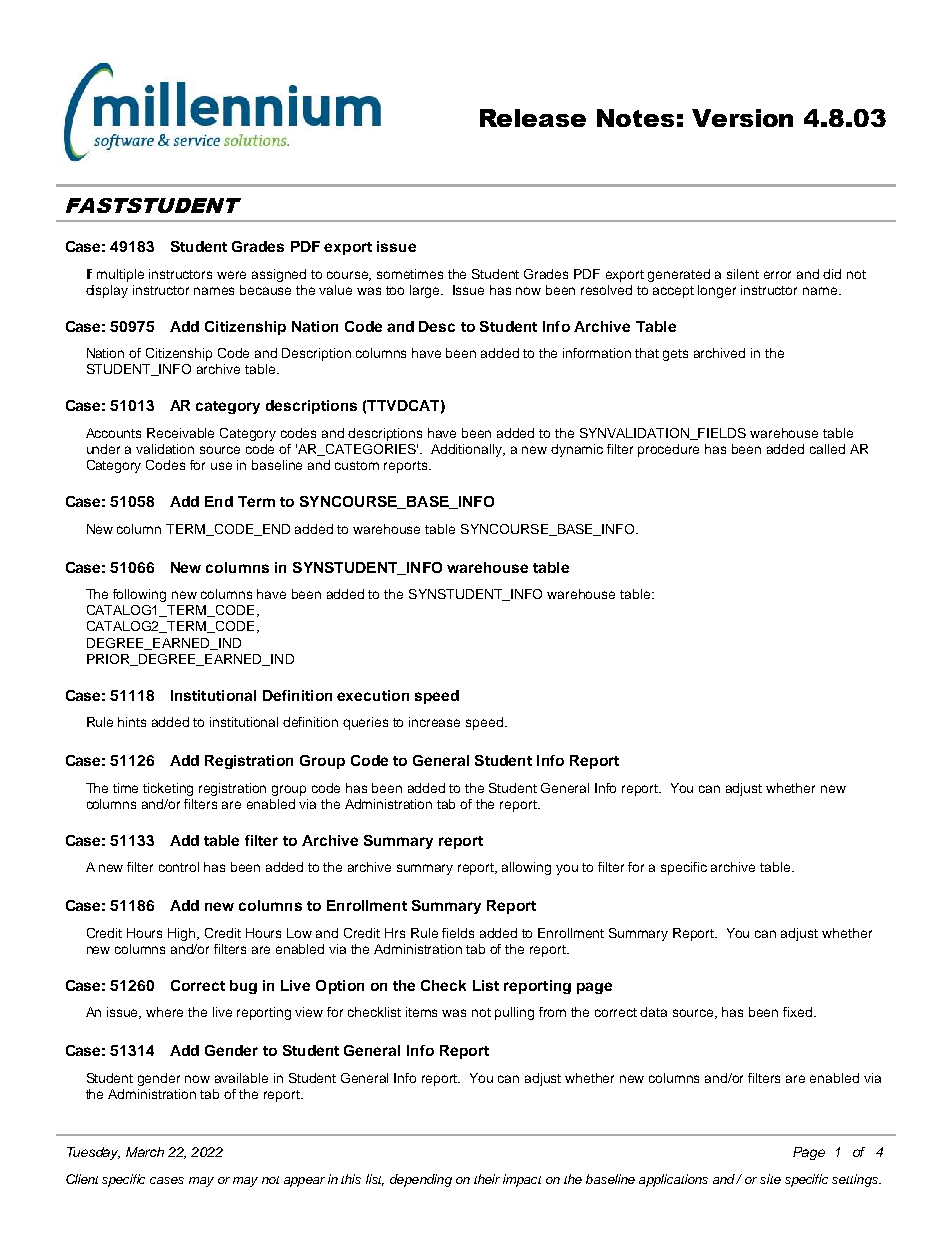 The image size is (952, 1233). I want to click on Additionally, so click(468, 450).
